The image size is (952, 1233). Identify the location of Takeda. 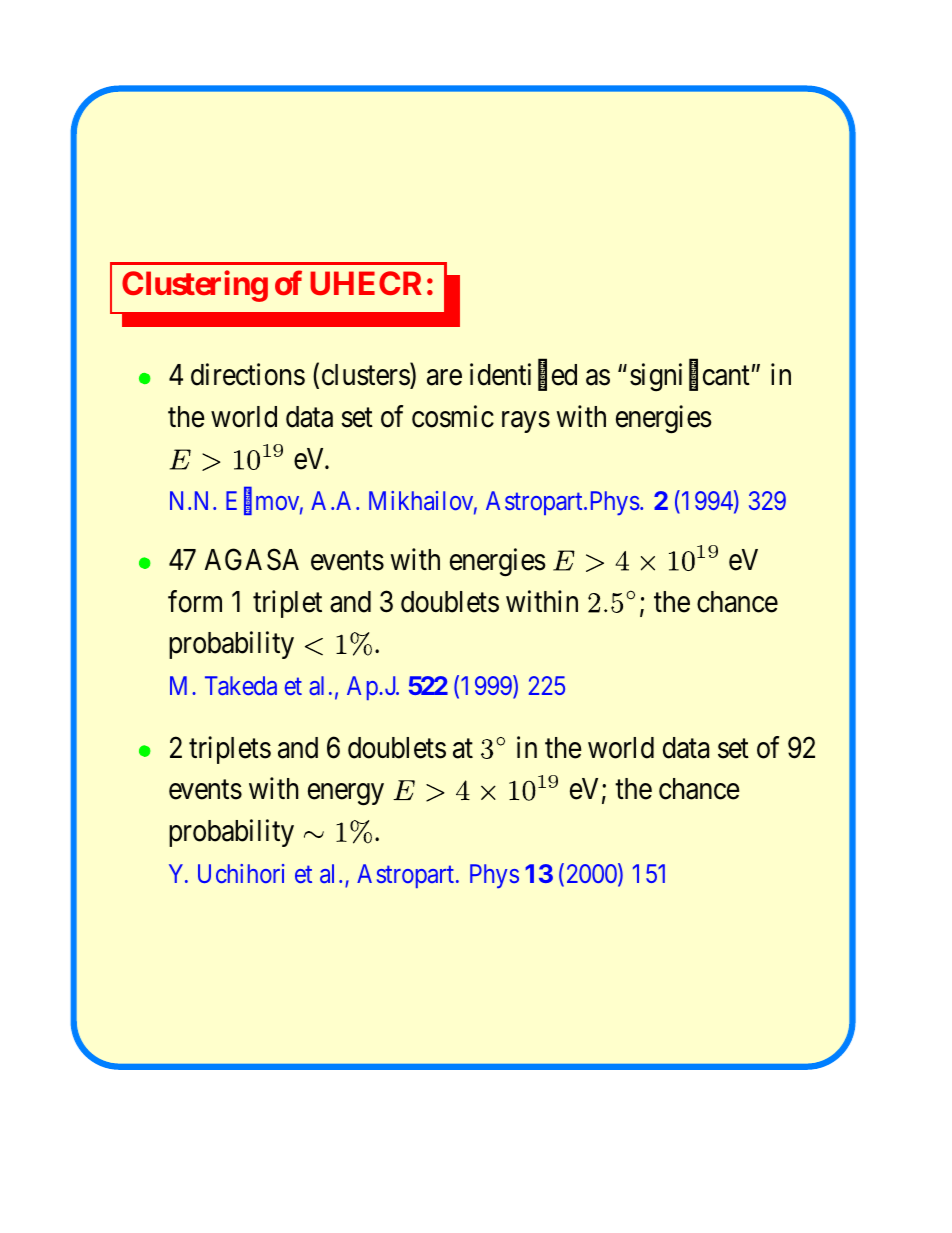
(241, 685).
